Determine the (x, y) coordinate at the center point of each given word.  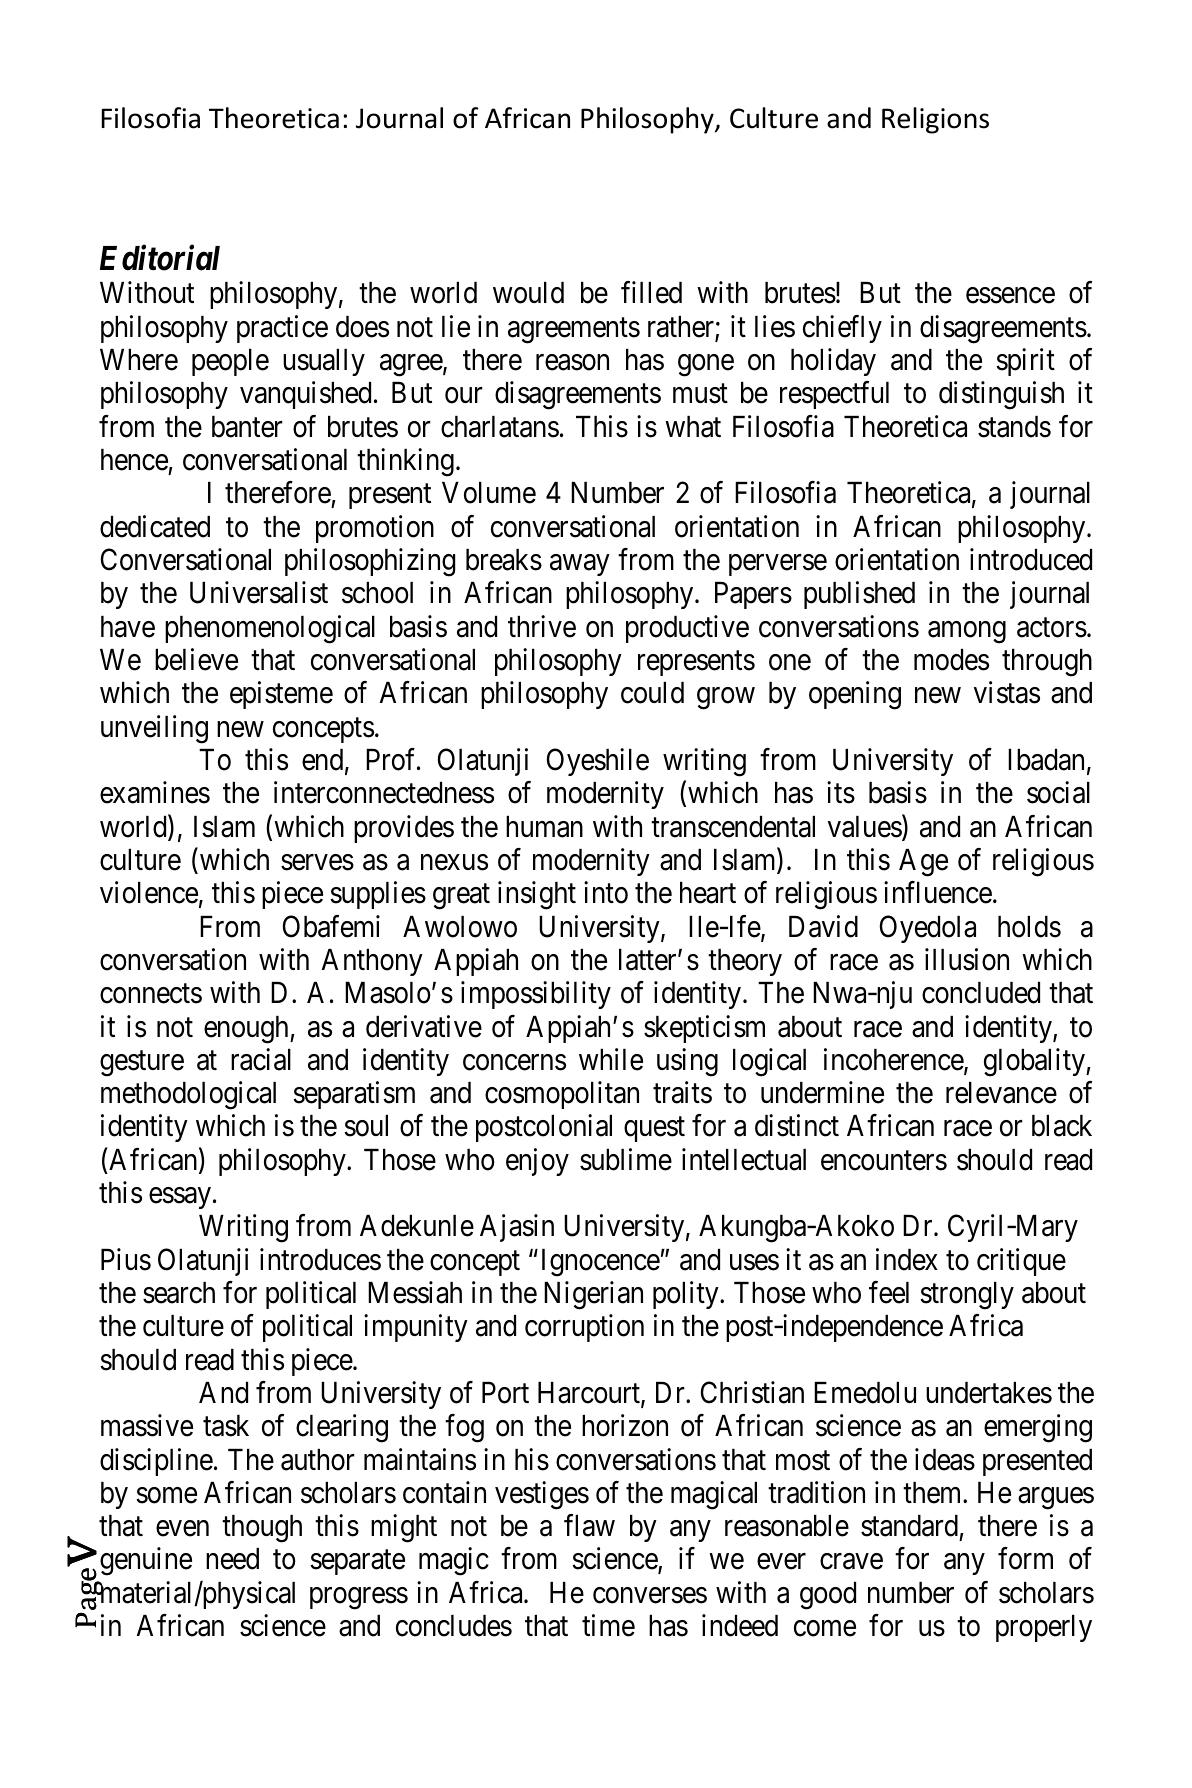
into (606, 892)
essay (180, 1198)
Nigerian (593, 1295)
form (1025, 1558)
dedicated (155, 526)
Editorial (160, 258)
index (907, 1259)
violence (149, 892)
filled (651, 293)
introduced (1031, 559)
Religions (935, 120)
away (579, 565)
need (232, 1559)
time (608, 1625)
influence (938, 892)
